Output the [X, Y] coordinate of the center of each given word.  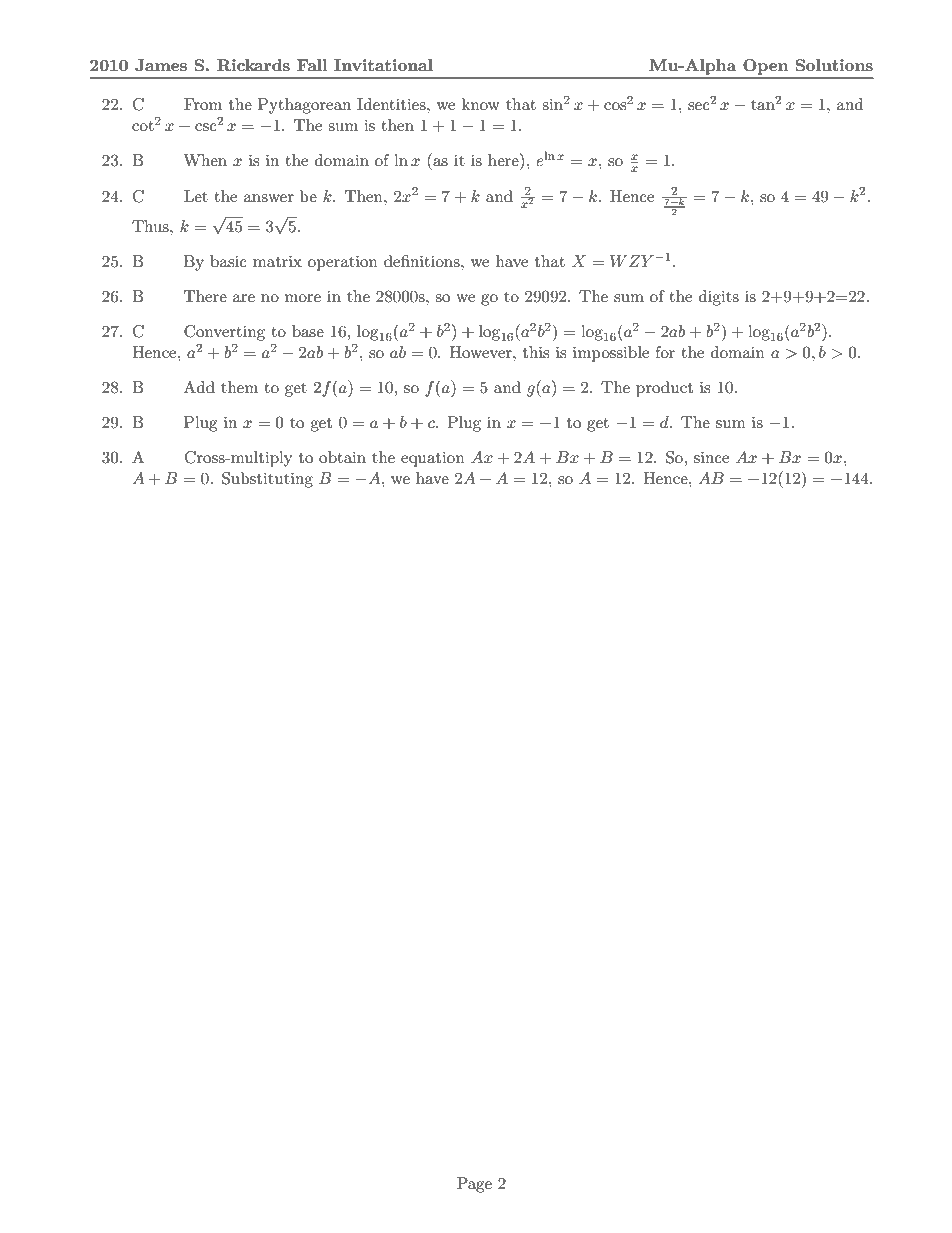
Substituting [267, 480]
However [482, 352]
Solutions [834, 65]
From [203, 104]
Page [474, 1185]
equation [433, 459]
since [711, 457]
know [481, 104]
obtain [342, 457]
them [239, 387]
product [664, 389]
